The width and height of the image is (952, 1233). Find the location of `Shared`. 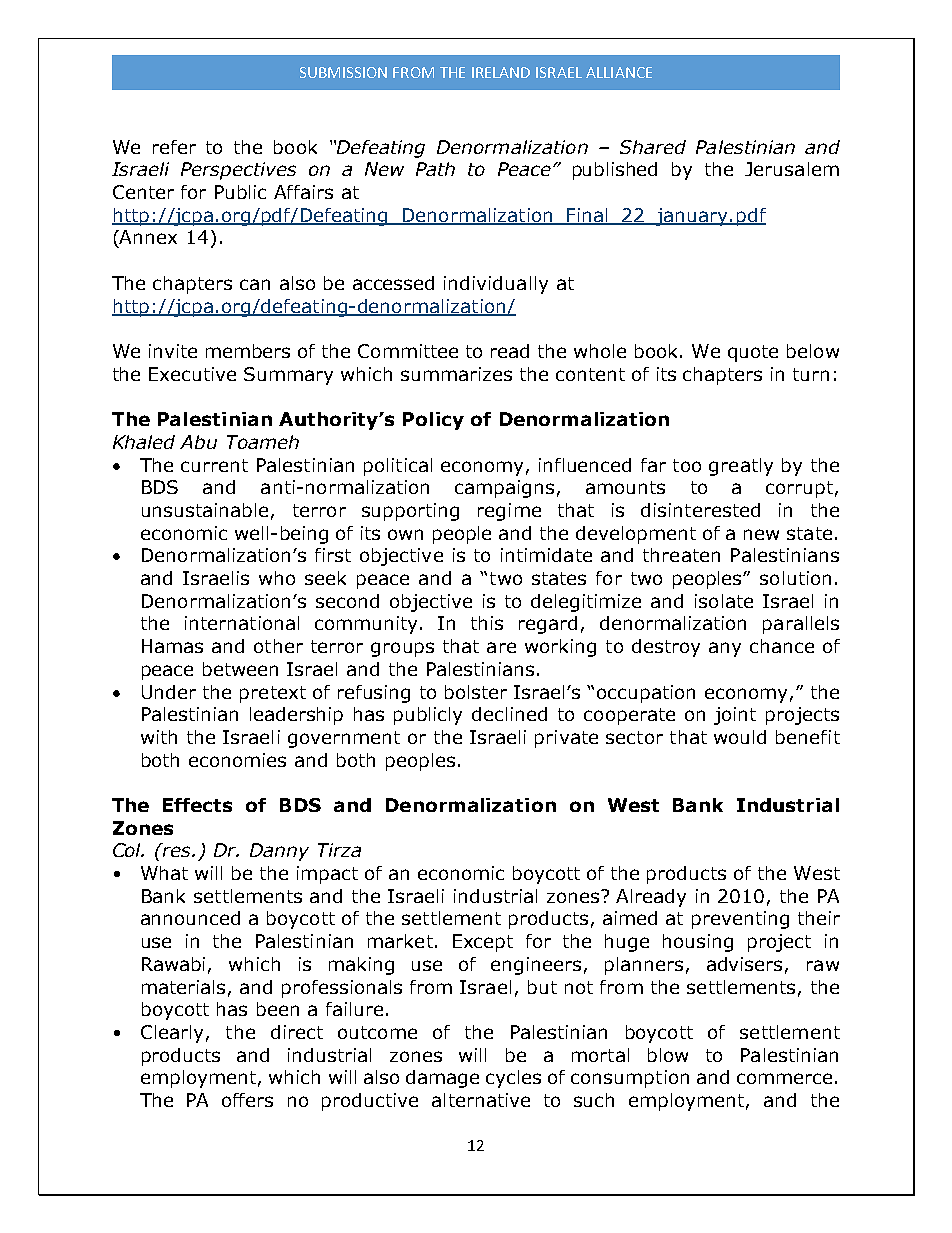

Shared is located at coordinates (653, 147).
